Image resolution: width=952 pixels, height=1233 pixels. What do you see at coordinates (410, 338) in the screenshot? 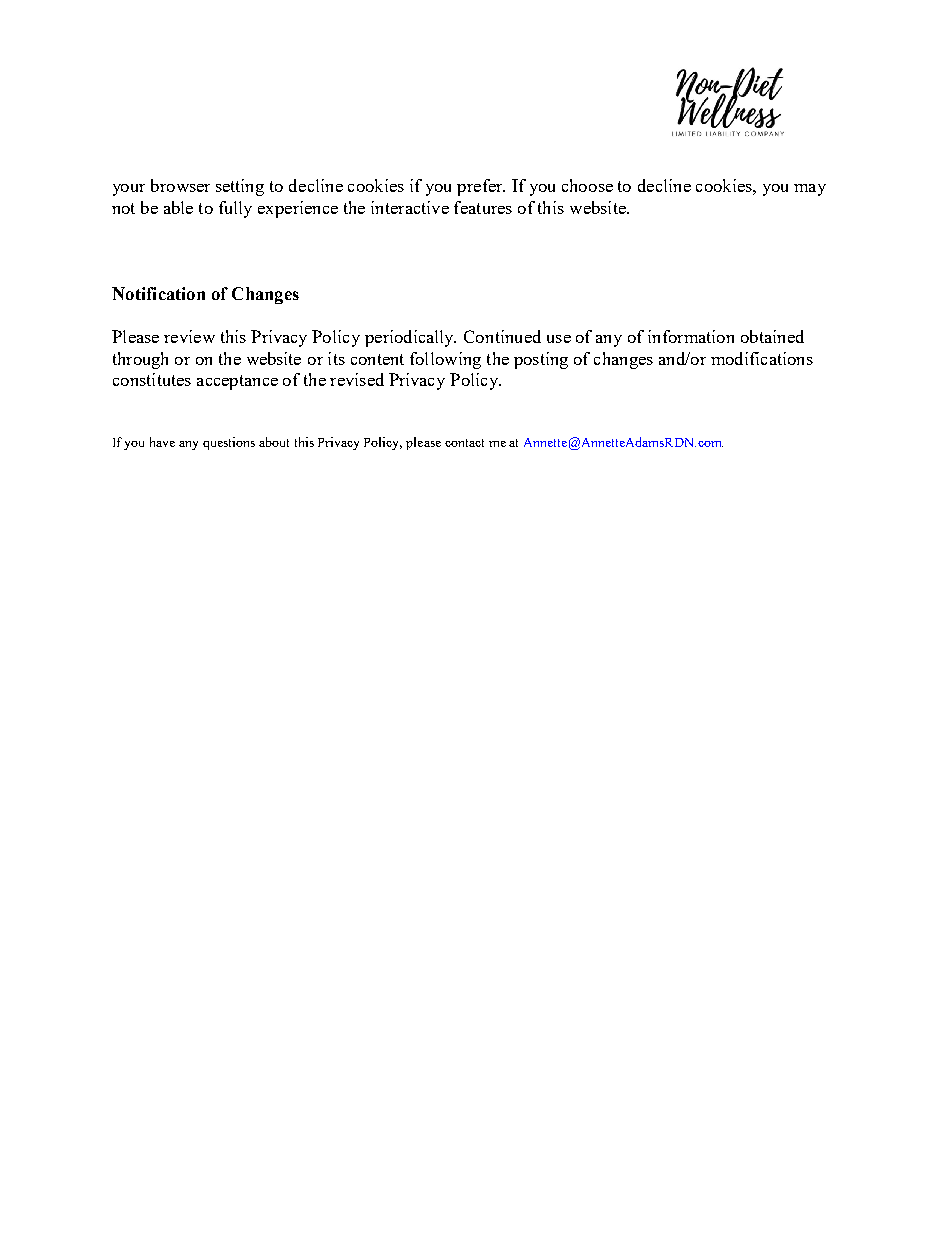
I see `periodically` at bounding box center [410, 338].
